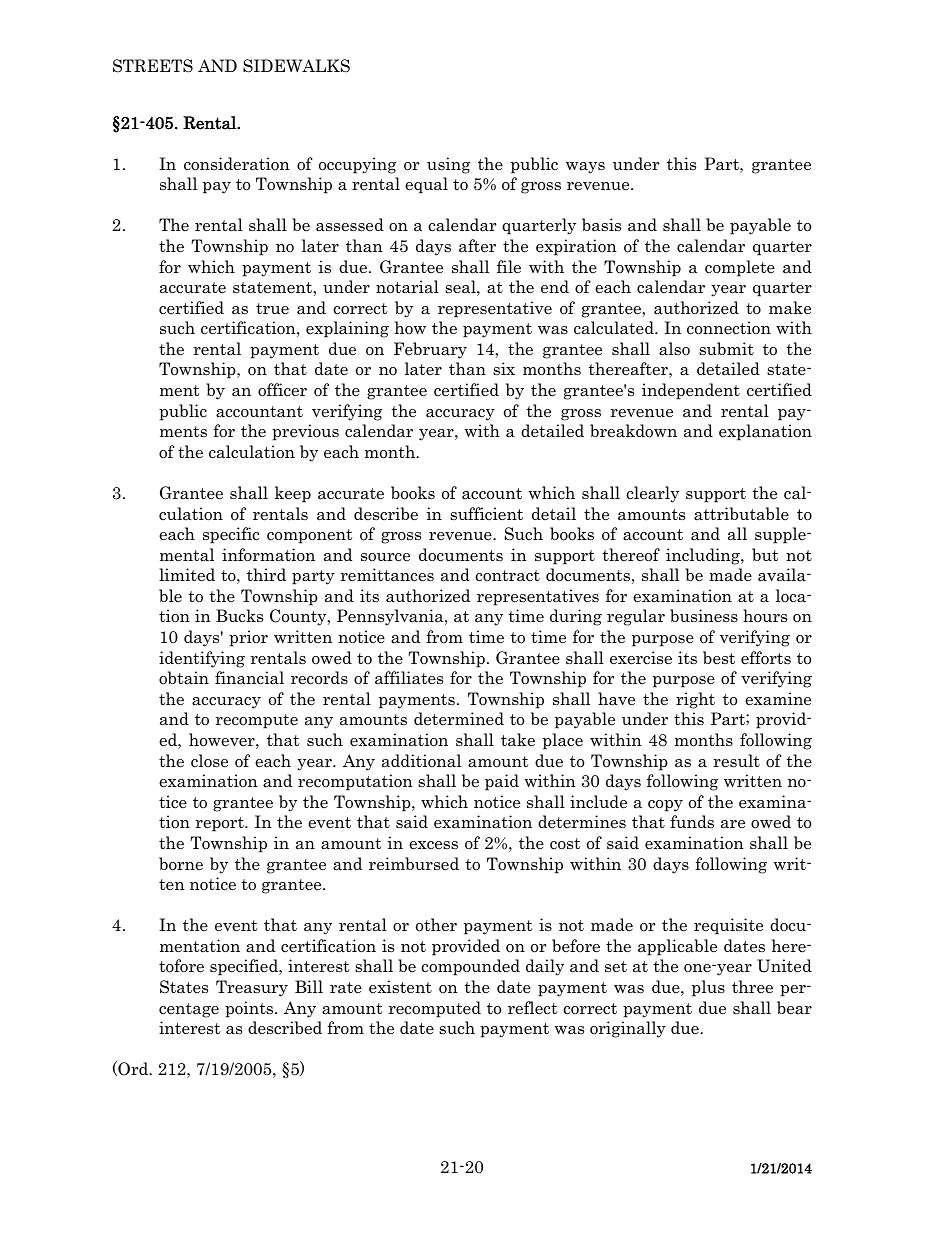 The height and width of the screenshot is (1233, 952). What do you see at coordinates (282, 390) in the screenshot?
I see `officer` at bounding box center [282, 390].
